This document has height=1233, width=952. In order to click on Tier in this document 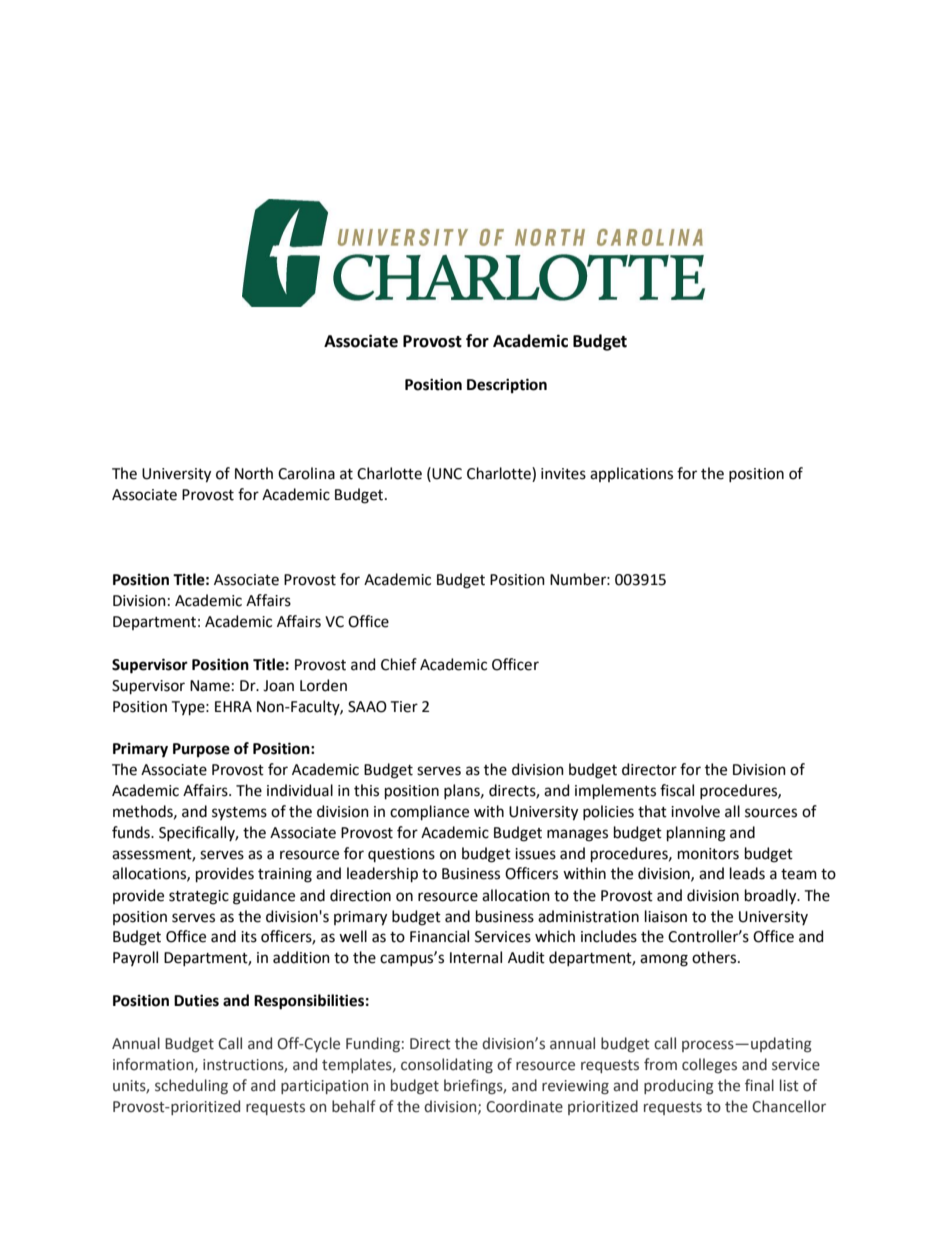, I will do `click(404, 707)`.
